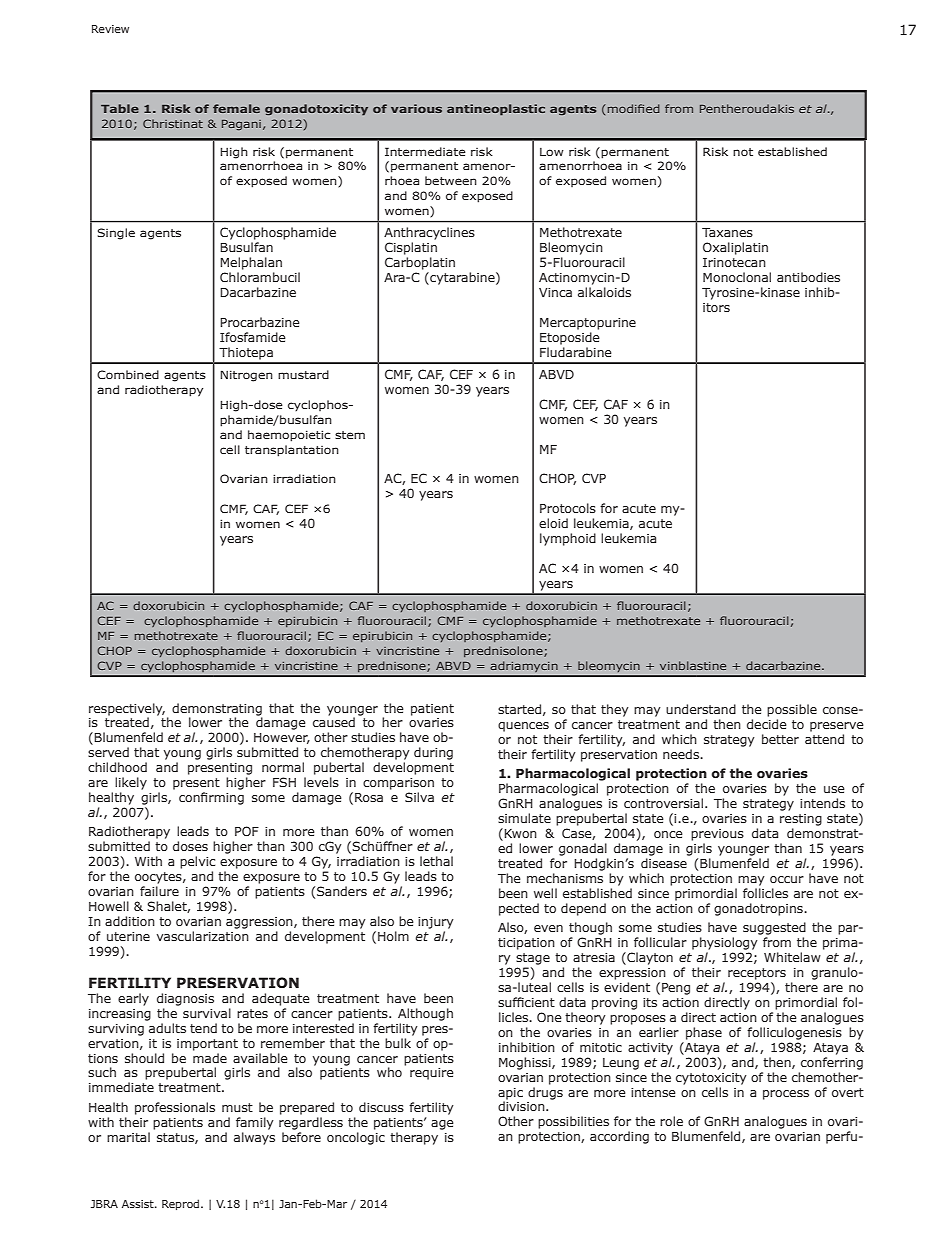 This screenshot has width=952, height=1233. What do you see at coordinates (416, 108) in the screenshot?
I see `various` at bounding box center [416, 108].
